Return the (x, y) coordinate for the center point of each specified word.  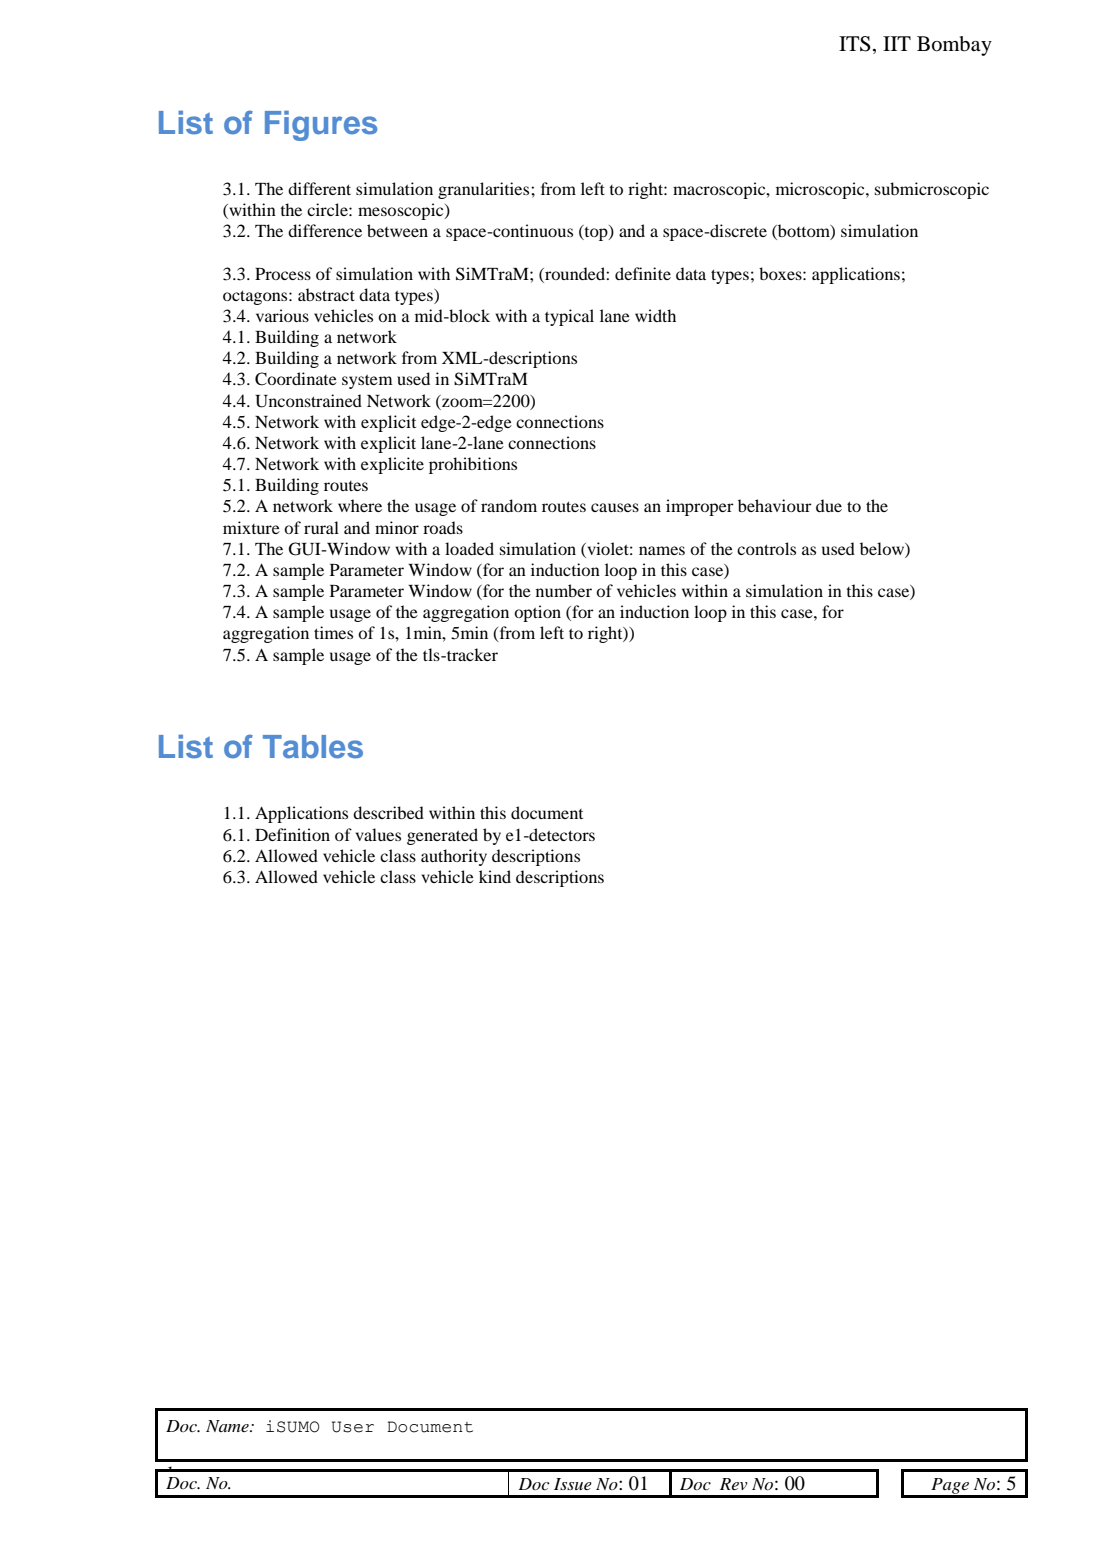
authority (454, 857)
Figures (321, 126)
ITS (855, 44)
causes (615, 507)
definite (643, 273)
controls (766, 548)
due (829, 505)
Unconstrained (308, 401)
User (353, 1427)
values (378, 834)
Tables (313, 747)
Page (950, 1487)
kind (495, 876)
